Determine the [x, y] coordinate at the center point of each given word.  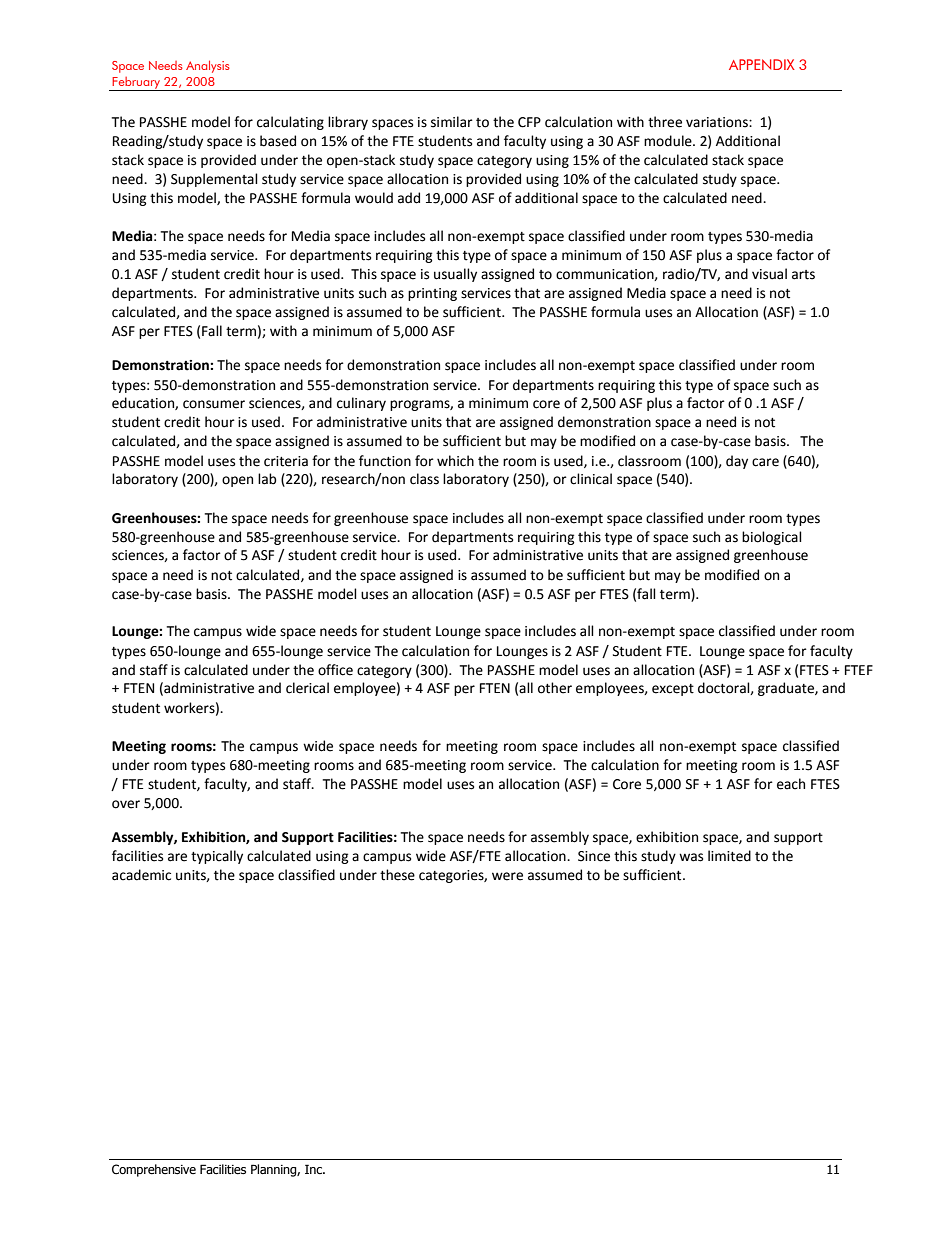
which [455, 461]
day [737, 462]
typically [217, 857]
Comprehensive [154, 1170]
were [507, 876]
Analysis [208, 66]
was [691, 857]
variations [718, 122]
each [791, 784]
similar [452, 122]
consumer [214, 404]
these [397, 875]
